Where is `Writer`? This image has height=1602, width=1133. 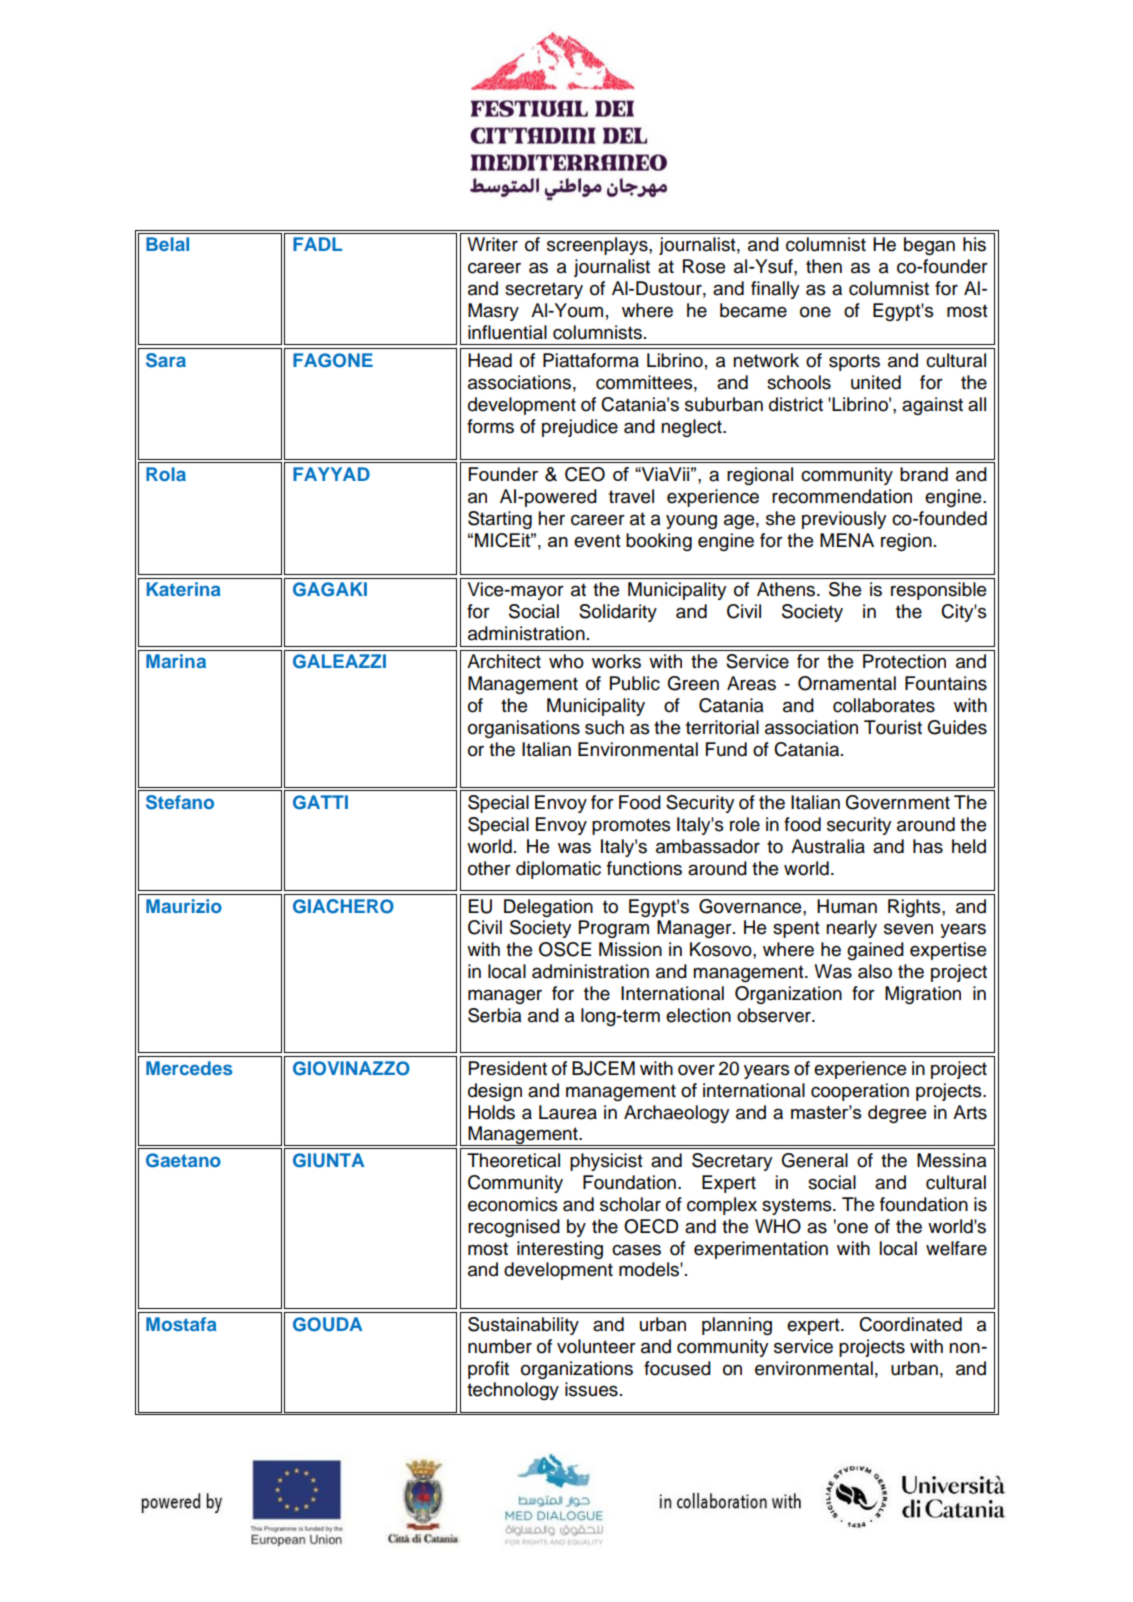 Writer is located at coordinates (492, 244).
